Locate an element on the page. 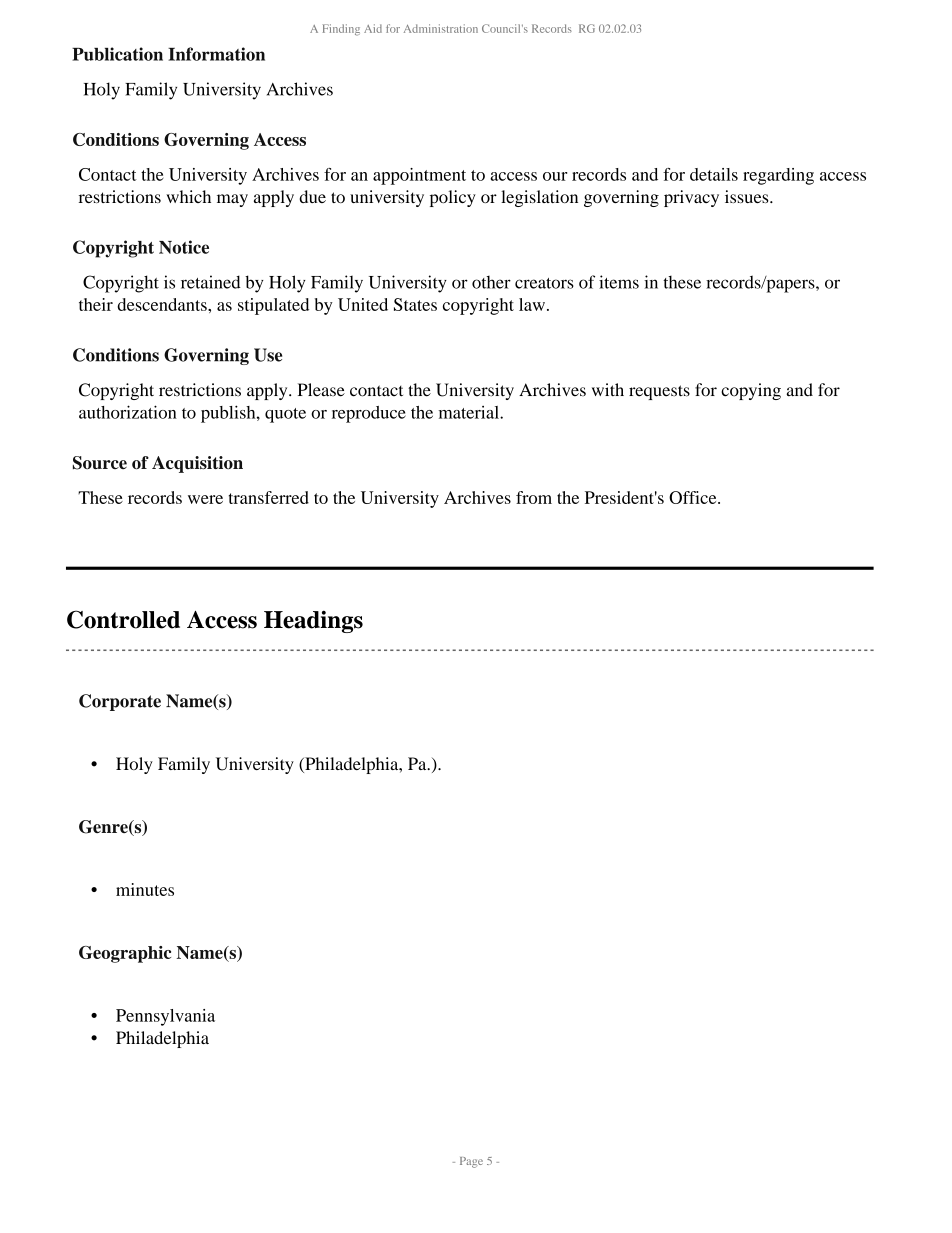 The image size is (952, 1233). Headings is located at coordinates (313, 621).
